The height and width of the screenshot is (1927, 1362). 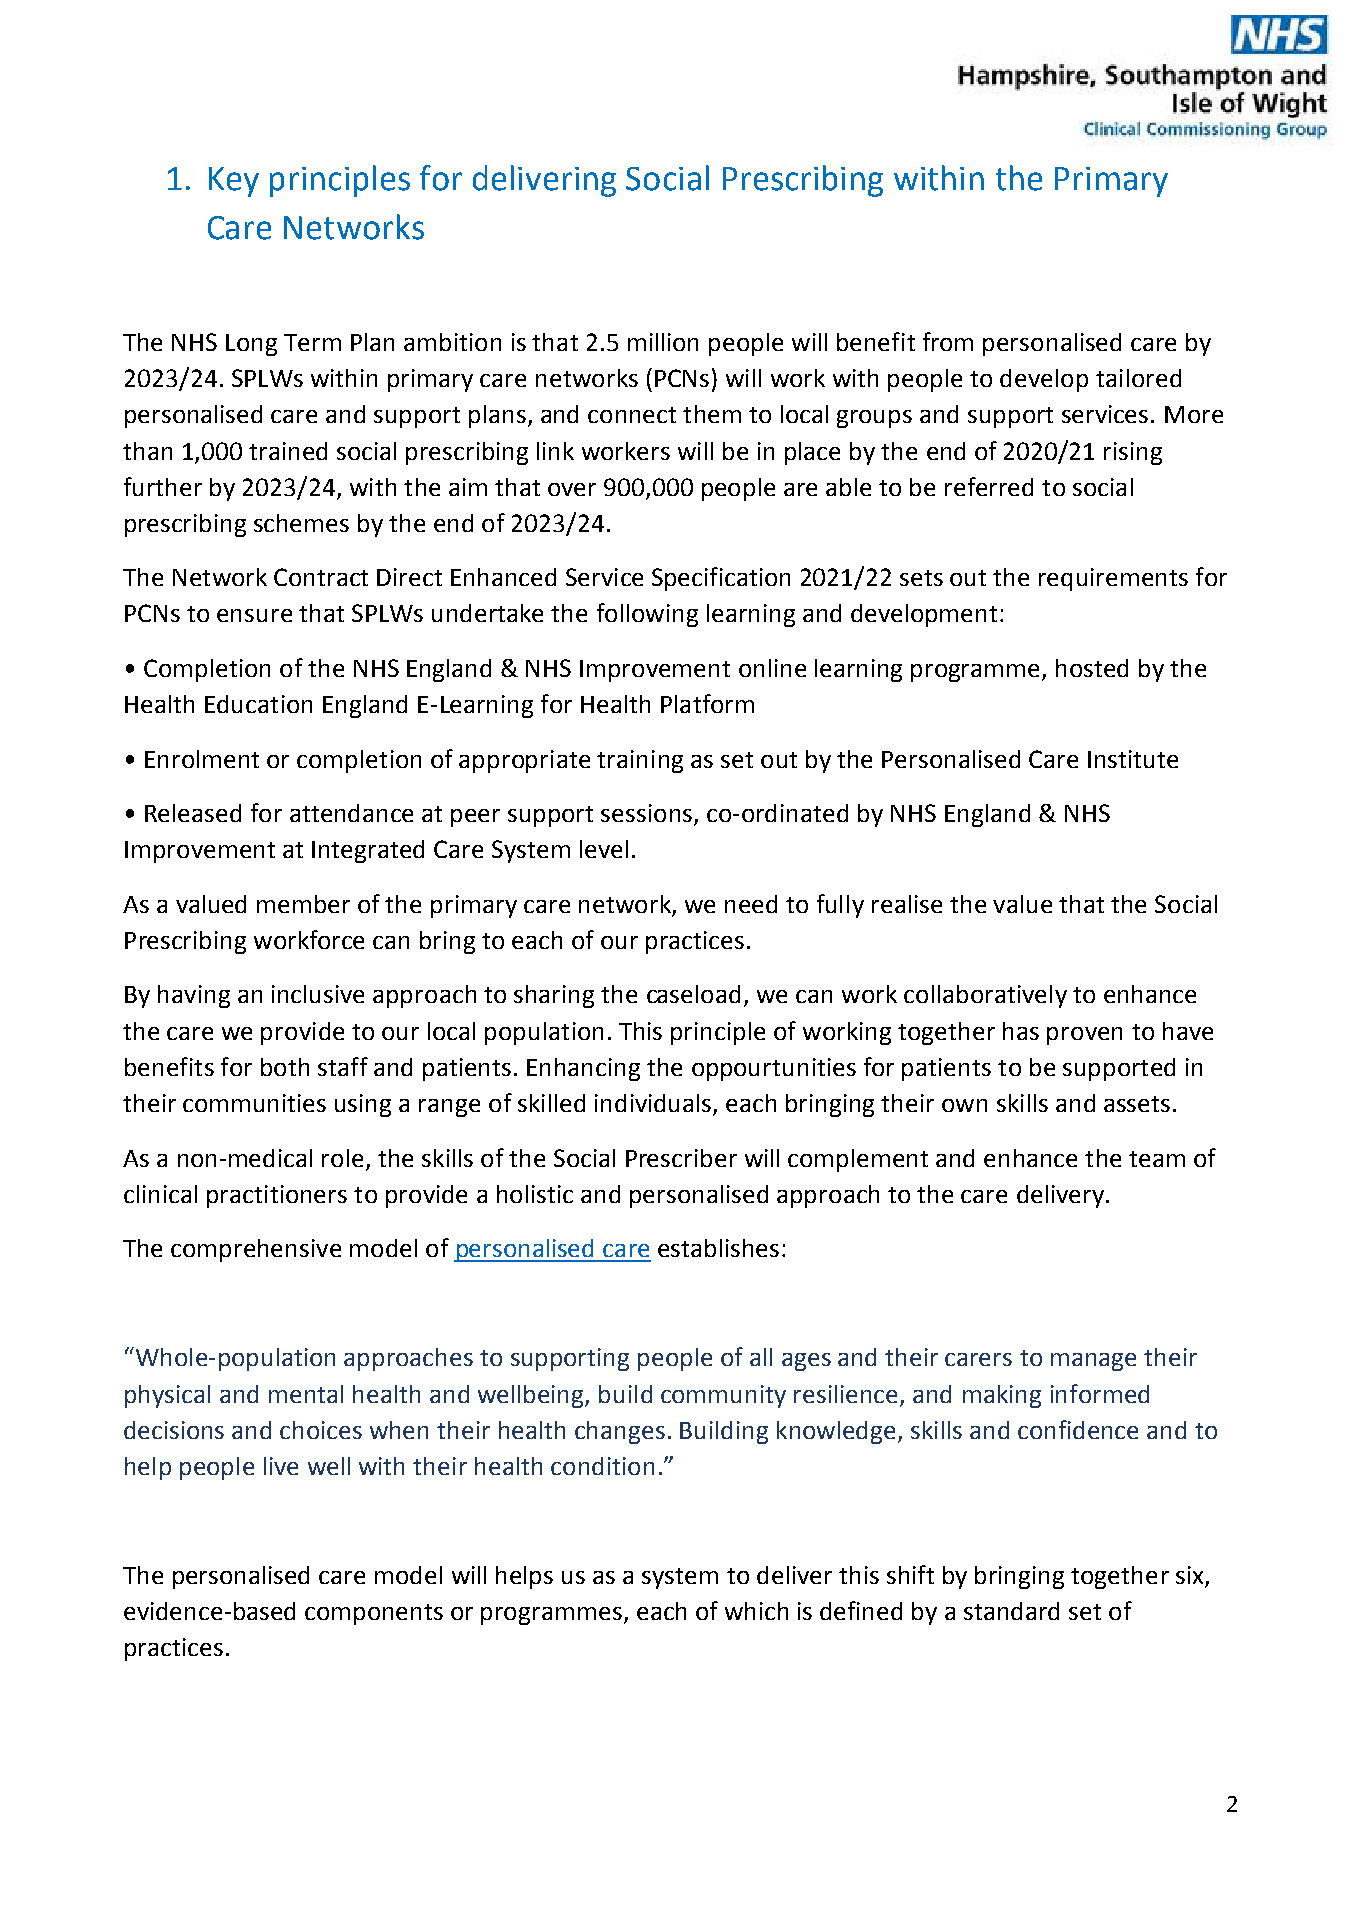 What do you see at coordinates (907, 904) in the screenshot?
I see `realise` at bounding box center [907, 904].
